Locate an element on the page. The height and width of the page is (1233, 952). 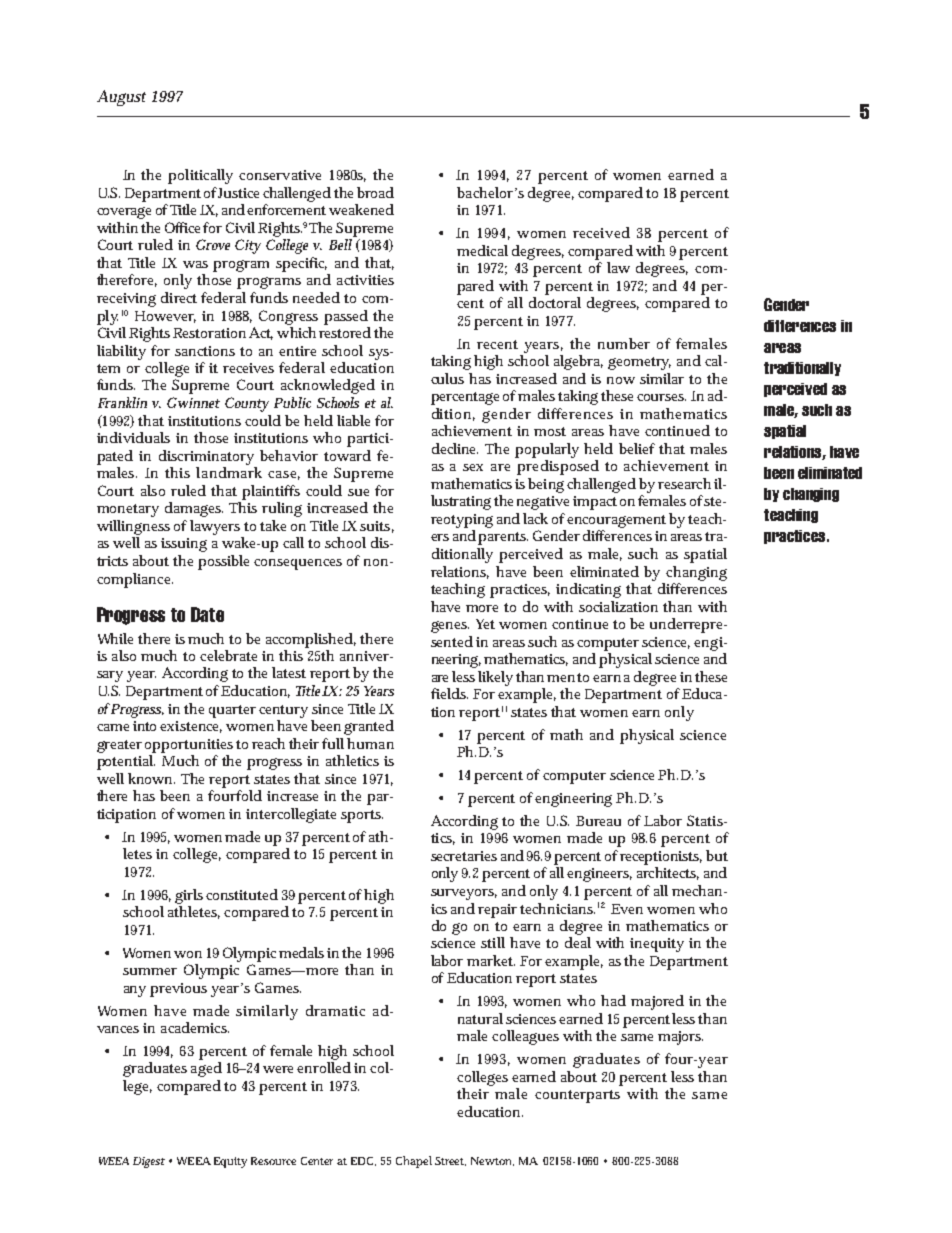
geometry is located at coordinates (639, 363).
